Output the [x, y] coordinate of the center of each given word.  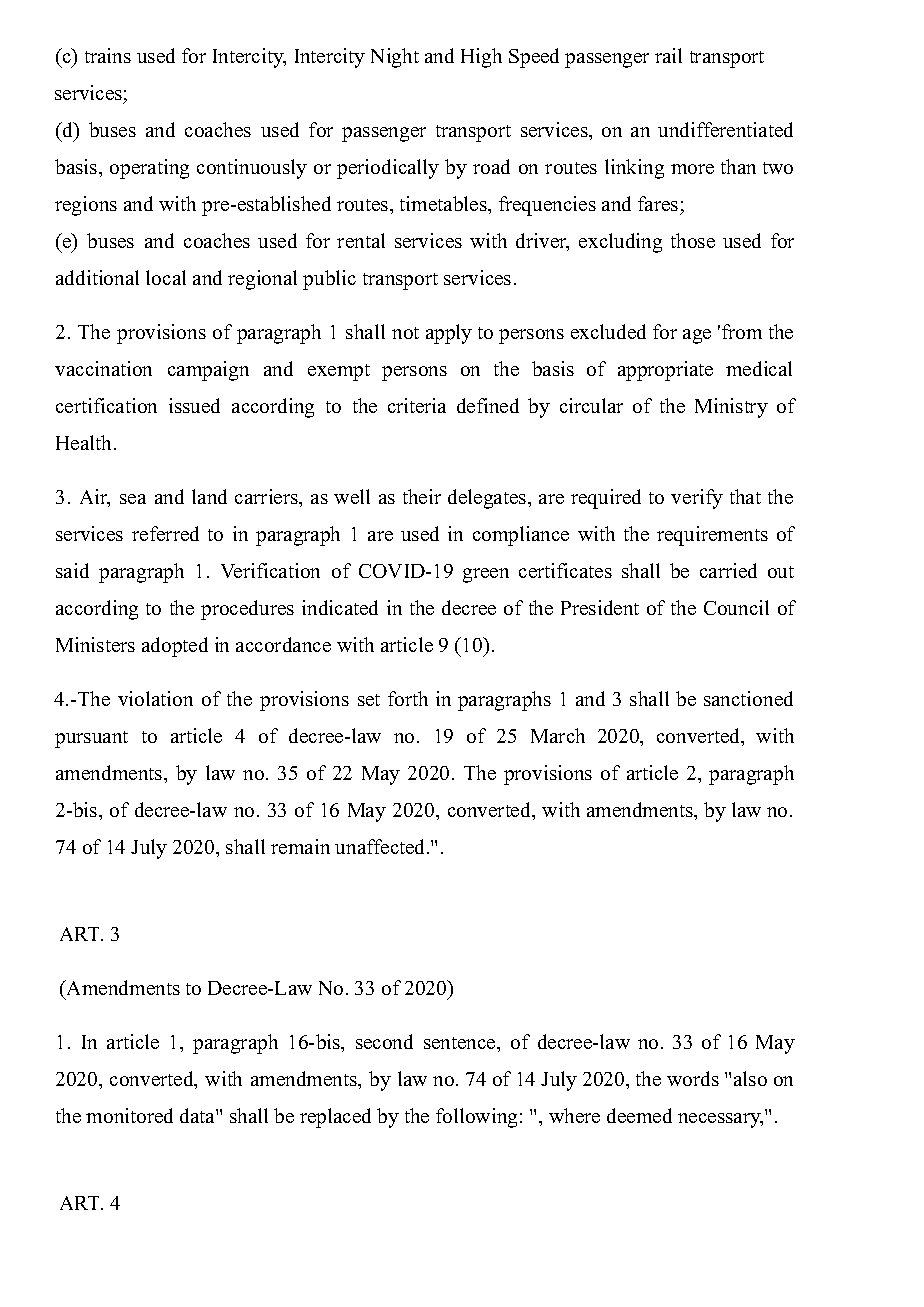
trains [108, 55]
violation [155, 698]
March [558, 735]
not [405, 333]
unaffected [381, 846]
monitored [129, 1115]
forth [408, 698]
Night [395, 58]
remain [300, 846]
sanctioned [748, 698]
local [166, 277]
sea [133, 499]
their [422, 496]
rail [668, 55]
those [693, 240]
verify [697, 499]
